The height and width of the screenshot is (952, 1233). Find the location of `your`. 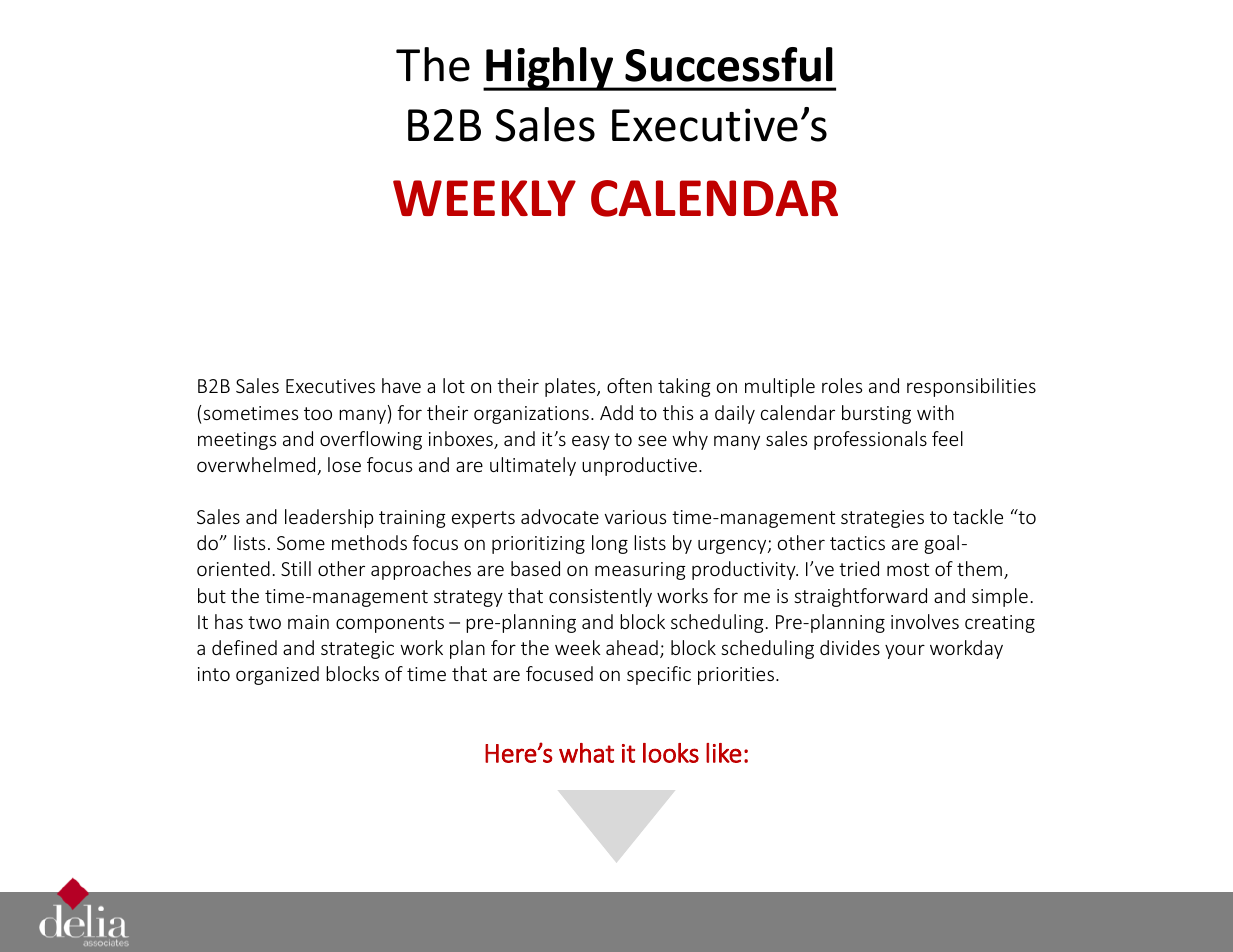

your is located at coordinates (905, 651).
